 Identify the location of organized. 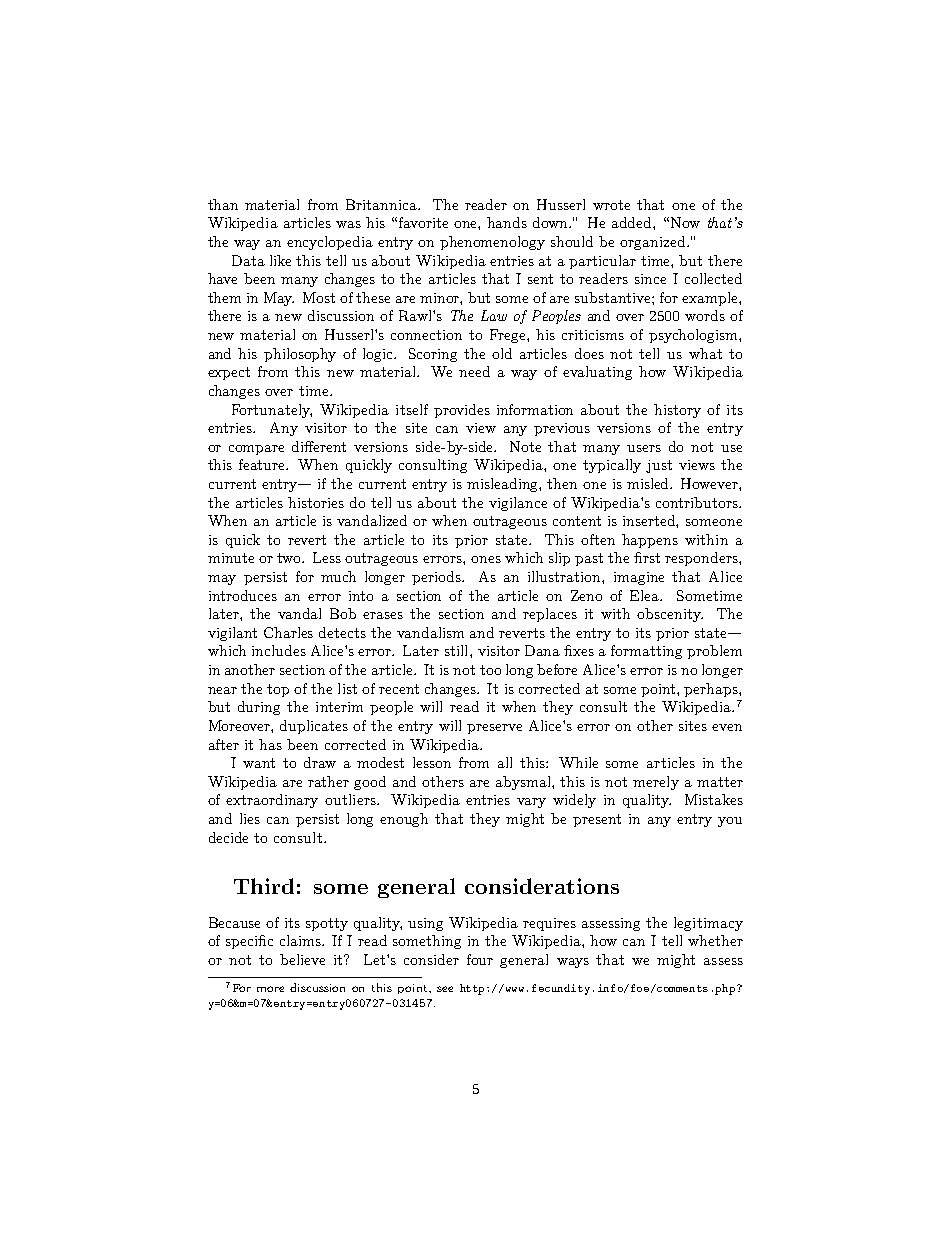
(654, 243).
